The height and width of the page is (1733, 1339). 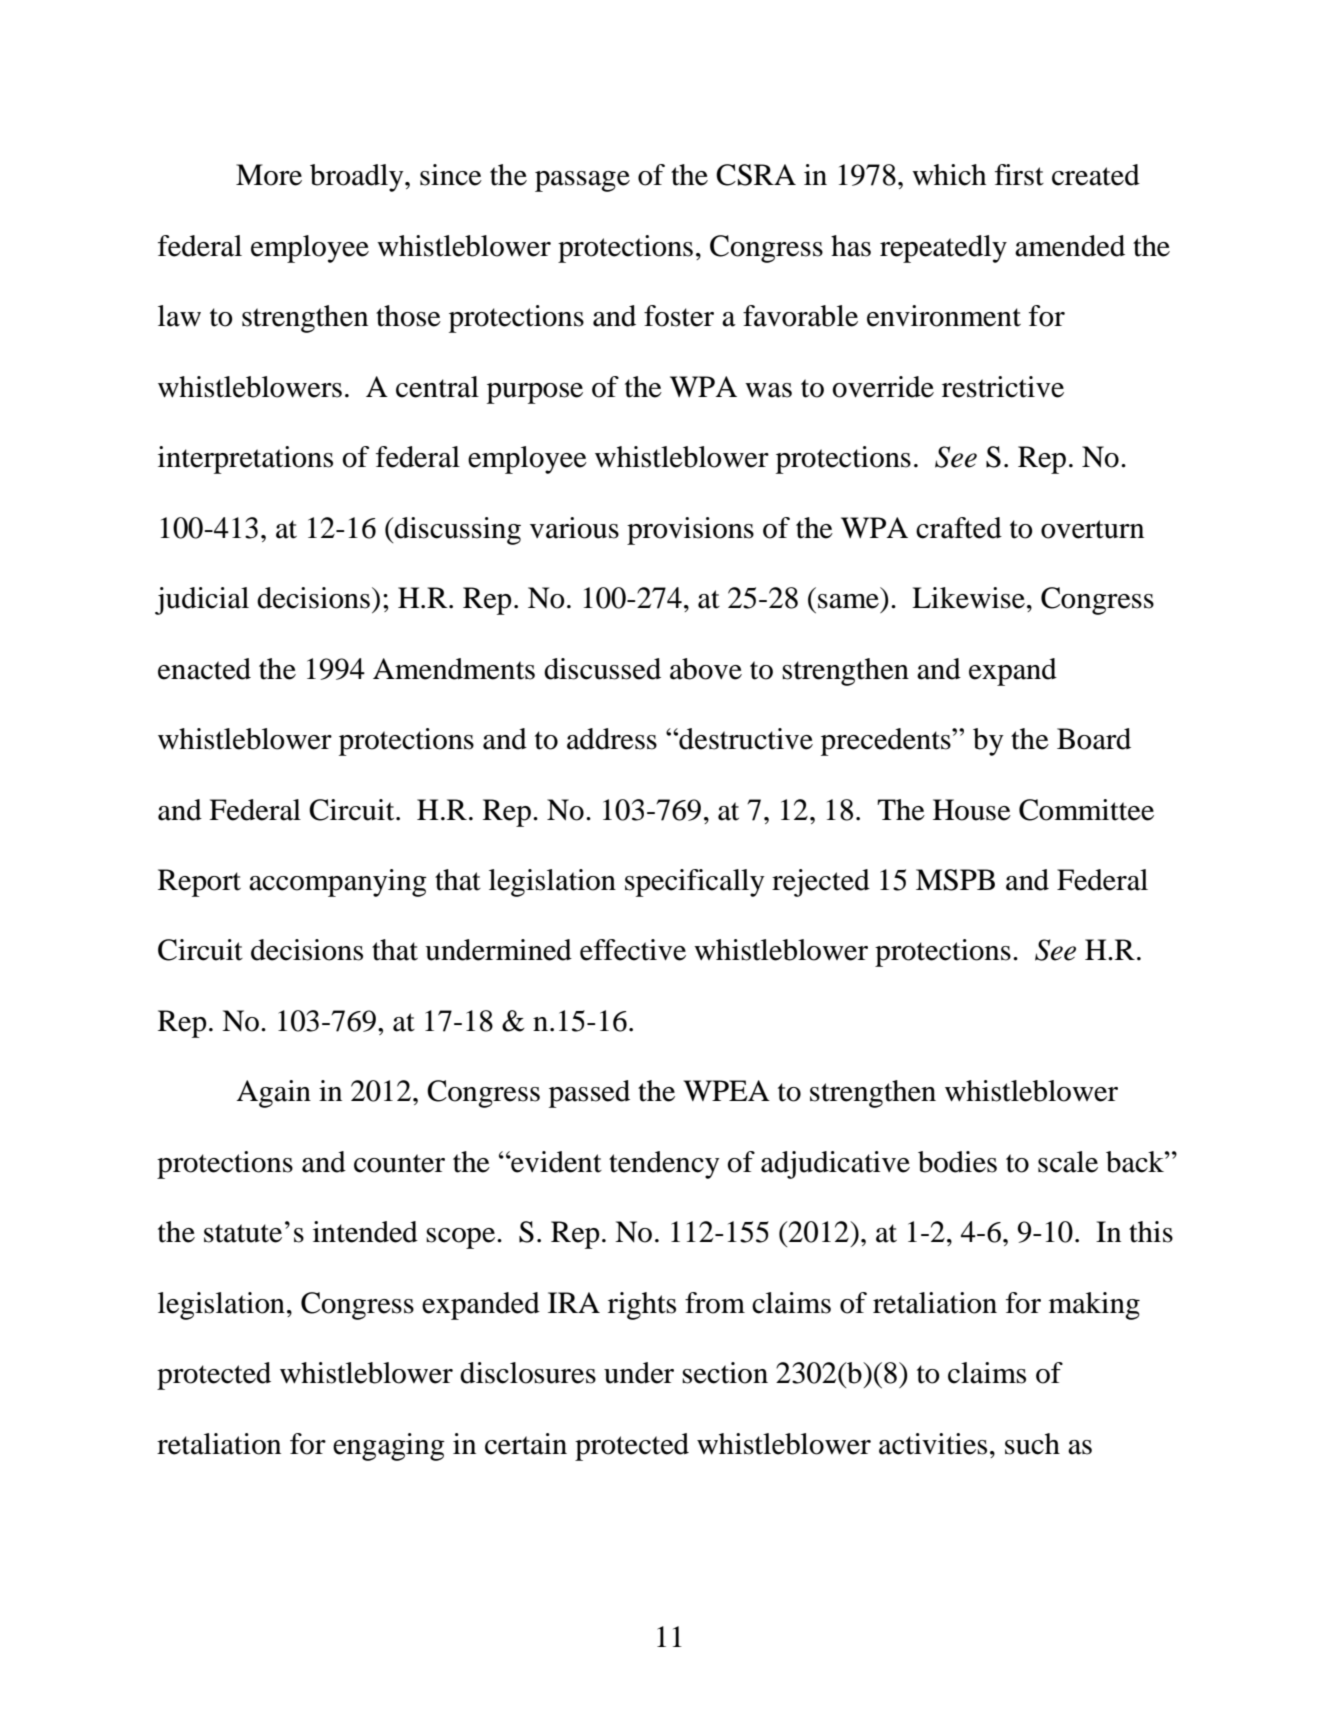 What do you see at coordinates (389, 1447) in the page?
I see `engaging` at bounding box center [389, 1447].
